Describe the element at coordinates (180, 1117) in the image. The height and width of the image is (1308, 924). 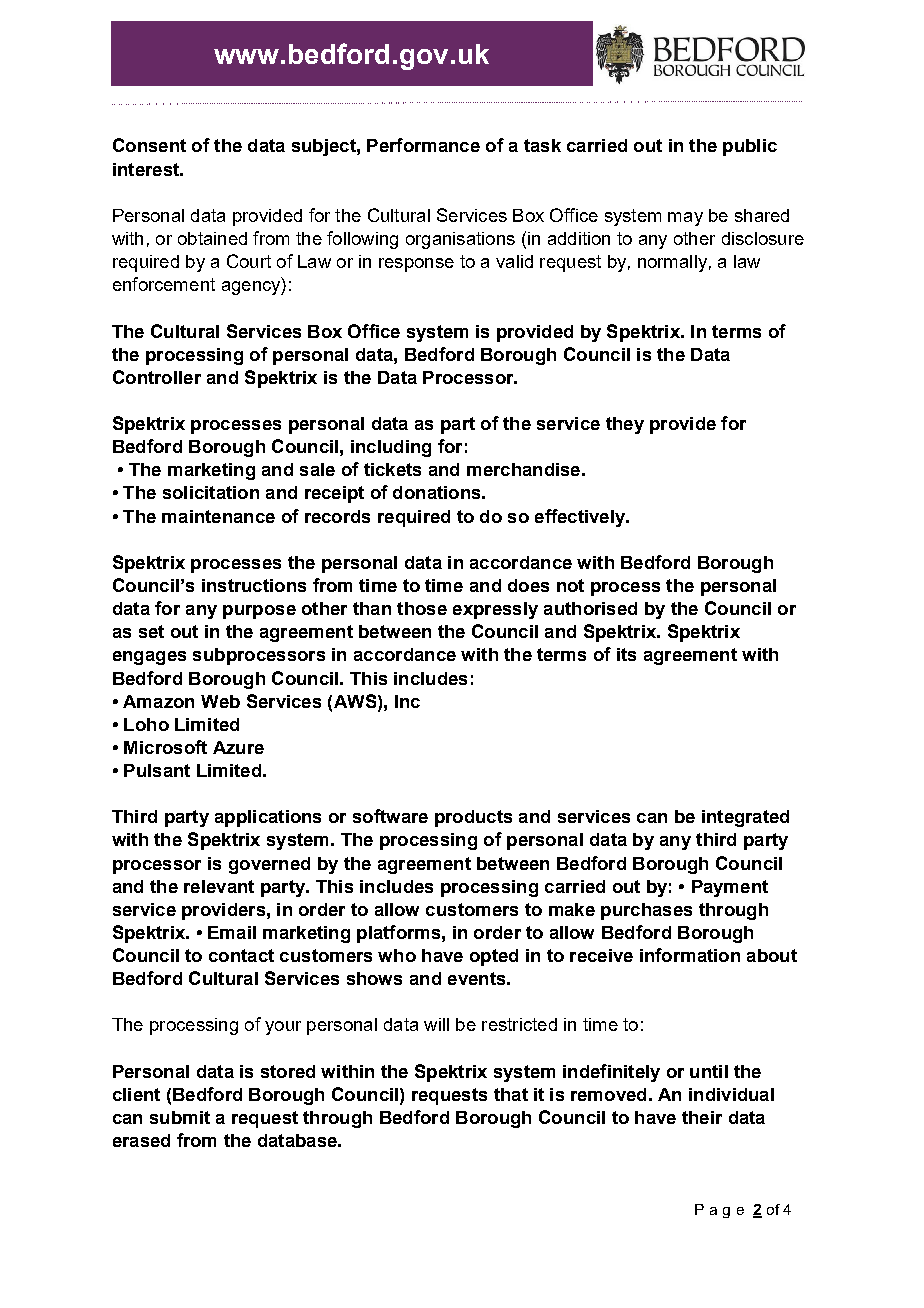
I see `submit` at that location.
